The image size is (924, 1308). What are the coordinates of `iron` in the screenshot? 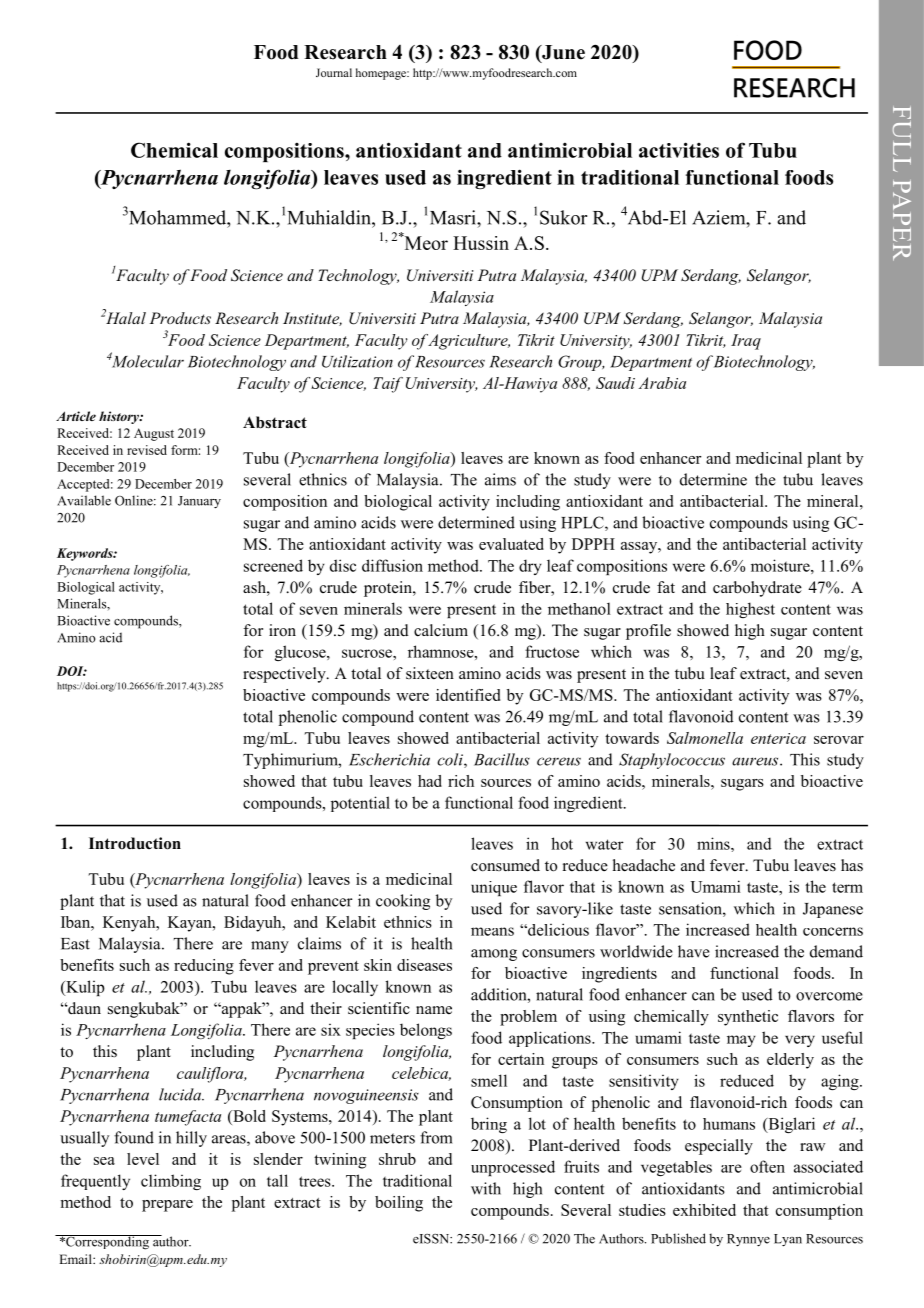 It's located at (282, 630).
